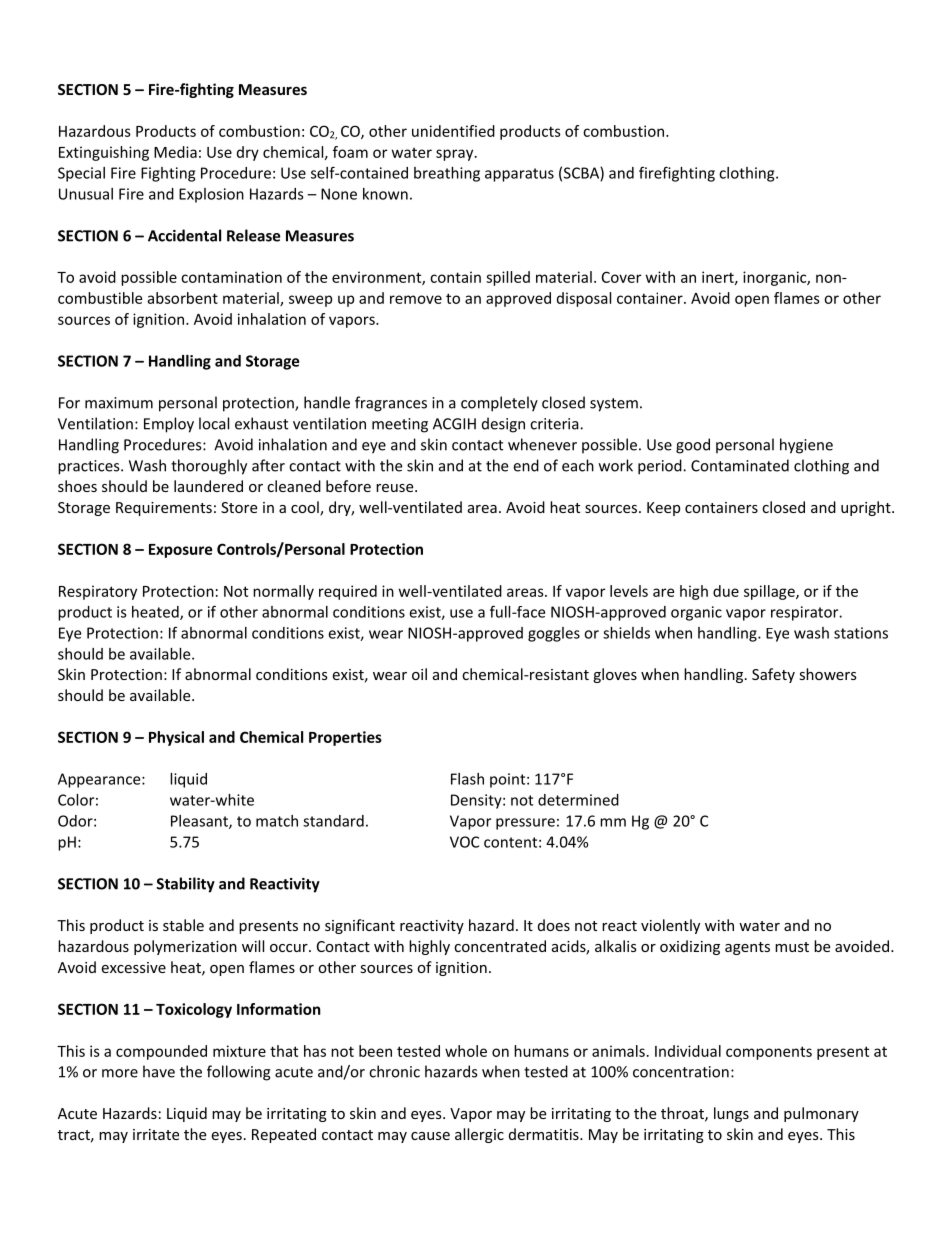 The width and height of the image is (952, 1233). Describe the element at coordinates (156, 1134) in the image. I see `irritate` at that location.
